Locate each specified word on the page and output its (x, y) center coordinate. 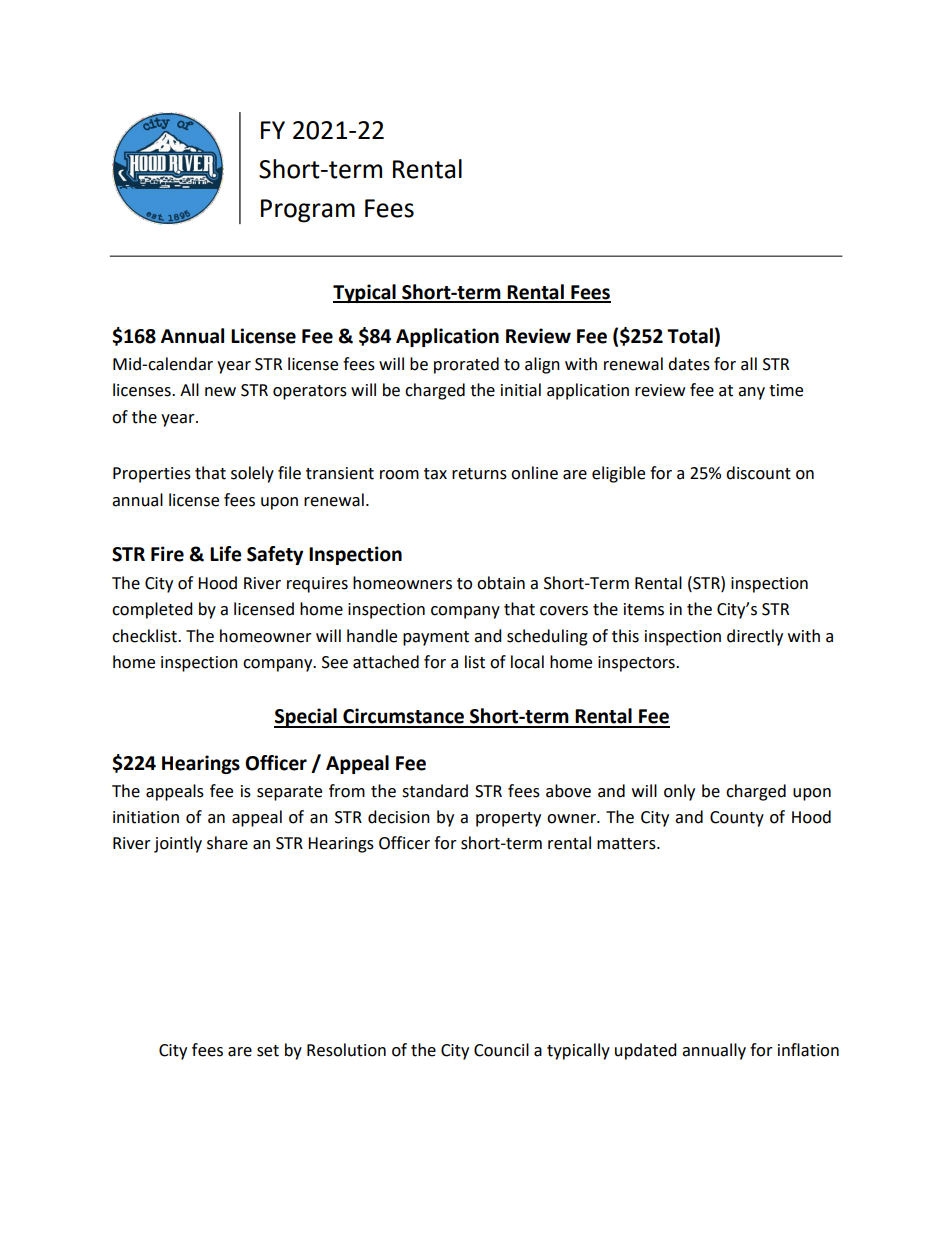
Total (690, 336)
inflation (808, 1050)
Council (501, 1050)
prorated (466, 365)
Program (308, 211)
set (268, 1051)
